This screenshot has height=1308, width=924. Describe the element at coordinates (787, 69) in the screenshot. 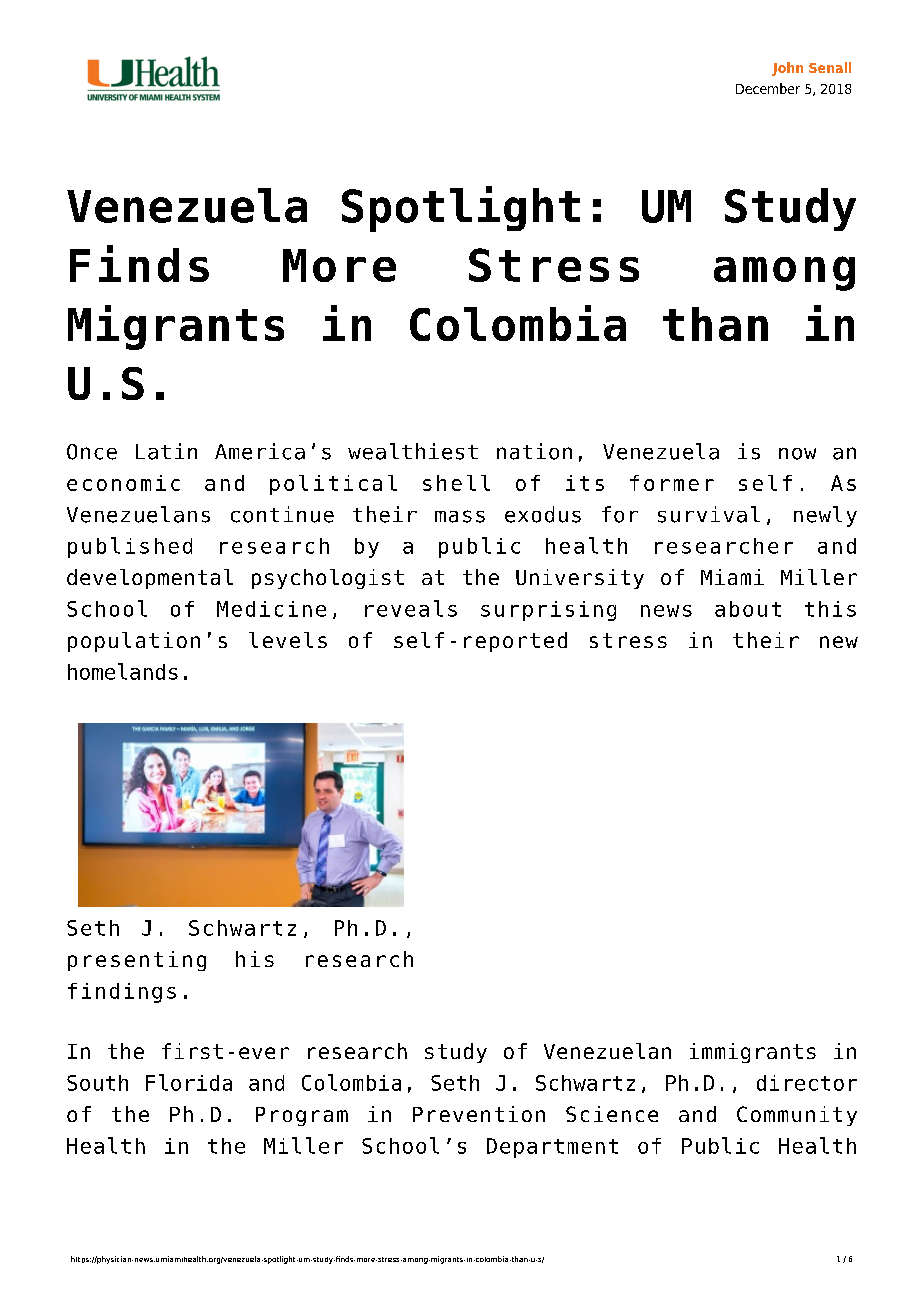

I see `John` at that location.
